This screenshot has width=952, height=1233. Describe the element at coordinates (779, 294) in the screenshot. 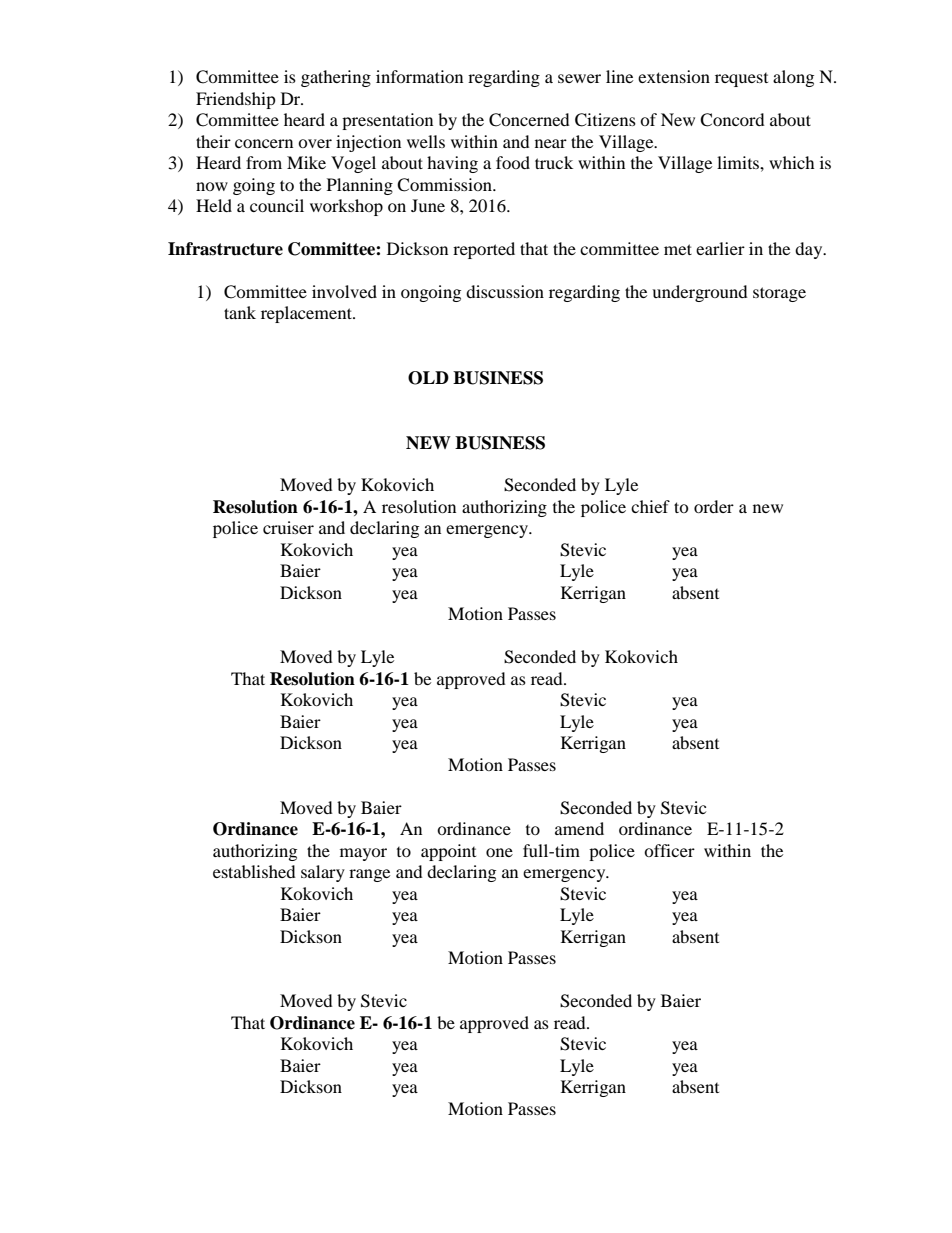

I see `storage` at that location.
